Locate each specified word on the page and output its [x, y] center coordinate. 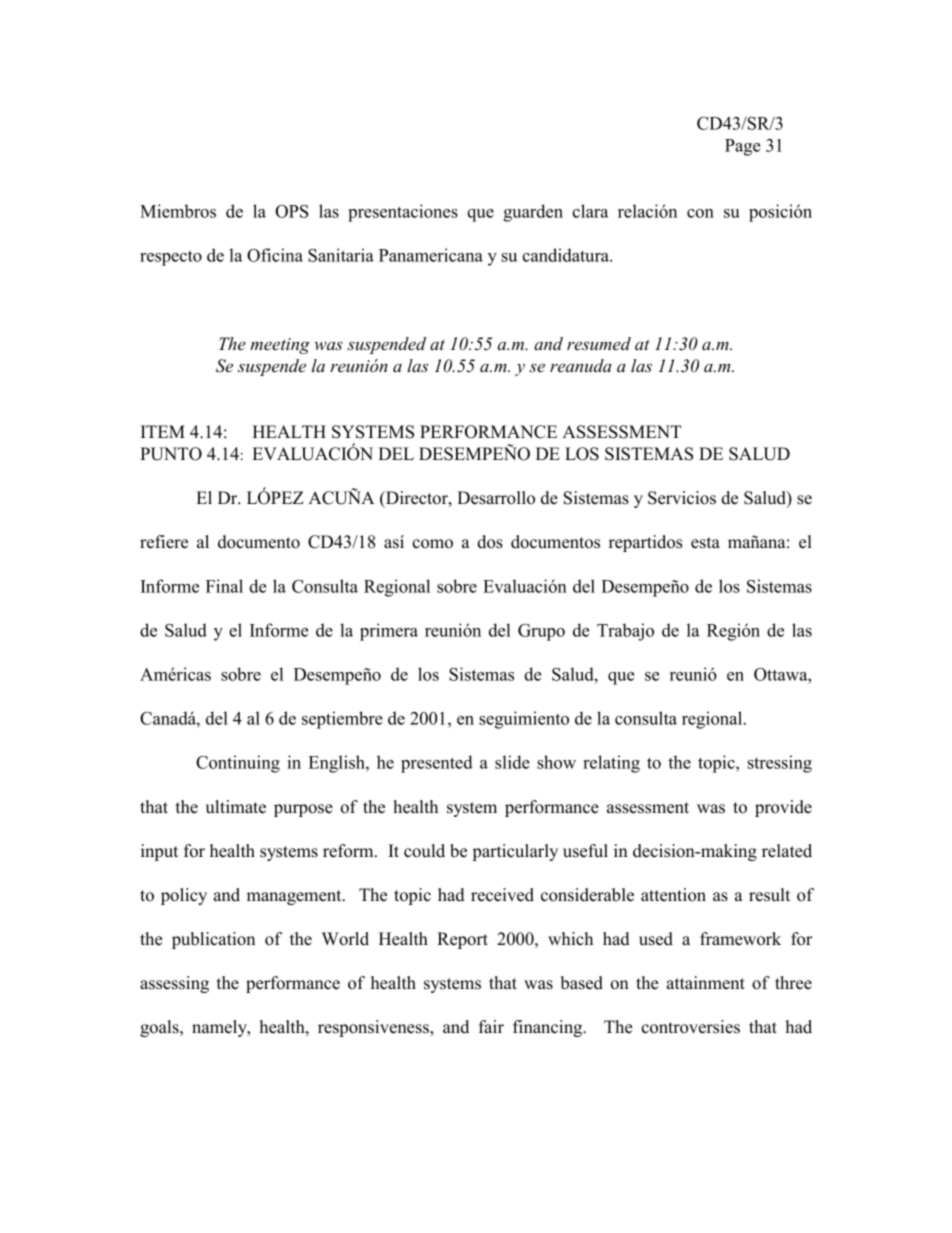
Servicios [682, 498]
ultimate [235, 807]
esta [705, 543]
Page [742, 147]
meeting [280, 346]
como [432, 544]
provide [783, 808]
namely [220, 1028]
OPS [292, 211]
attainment [706, 983]
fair [491, 1026]
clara [590, 211]
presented [437, 764]
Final [224, 586]
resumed [599, 344]
